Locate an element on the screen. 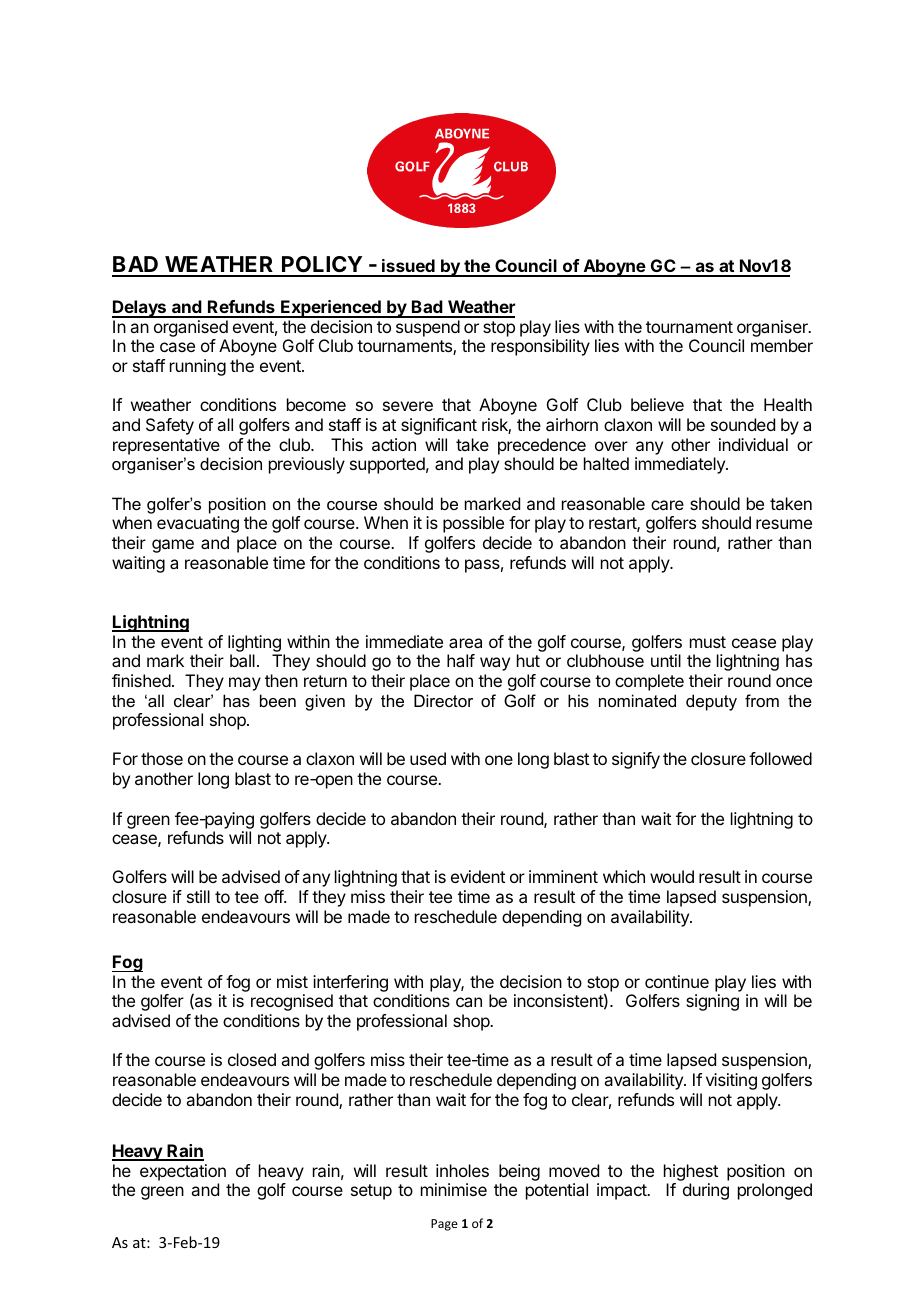 The height and width of the screenshot is (1308, 924). during is located at coordinates (706, 1191).
